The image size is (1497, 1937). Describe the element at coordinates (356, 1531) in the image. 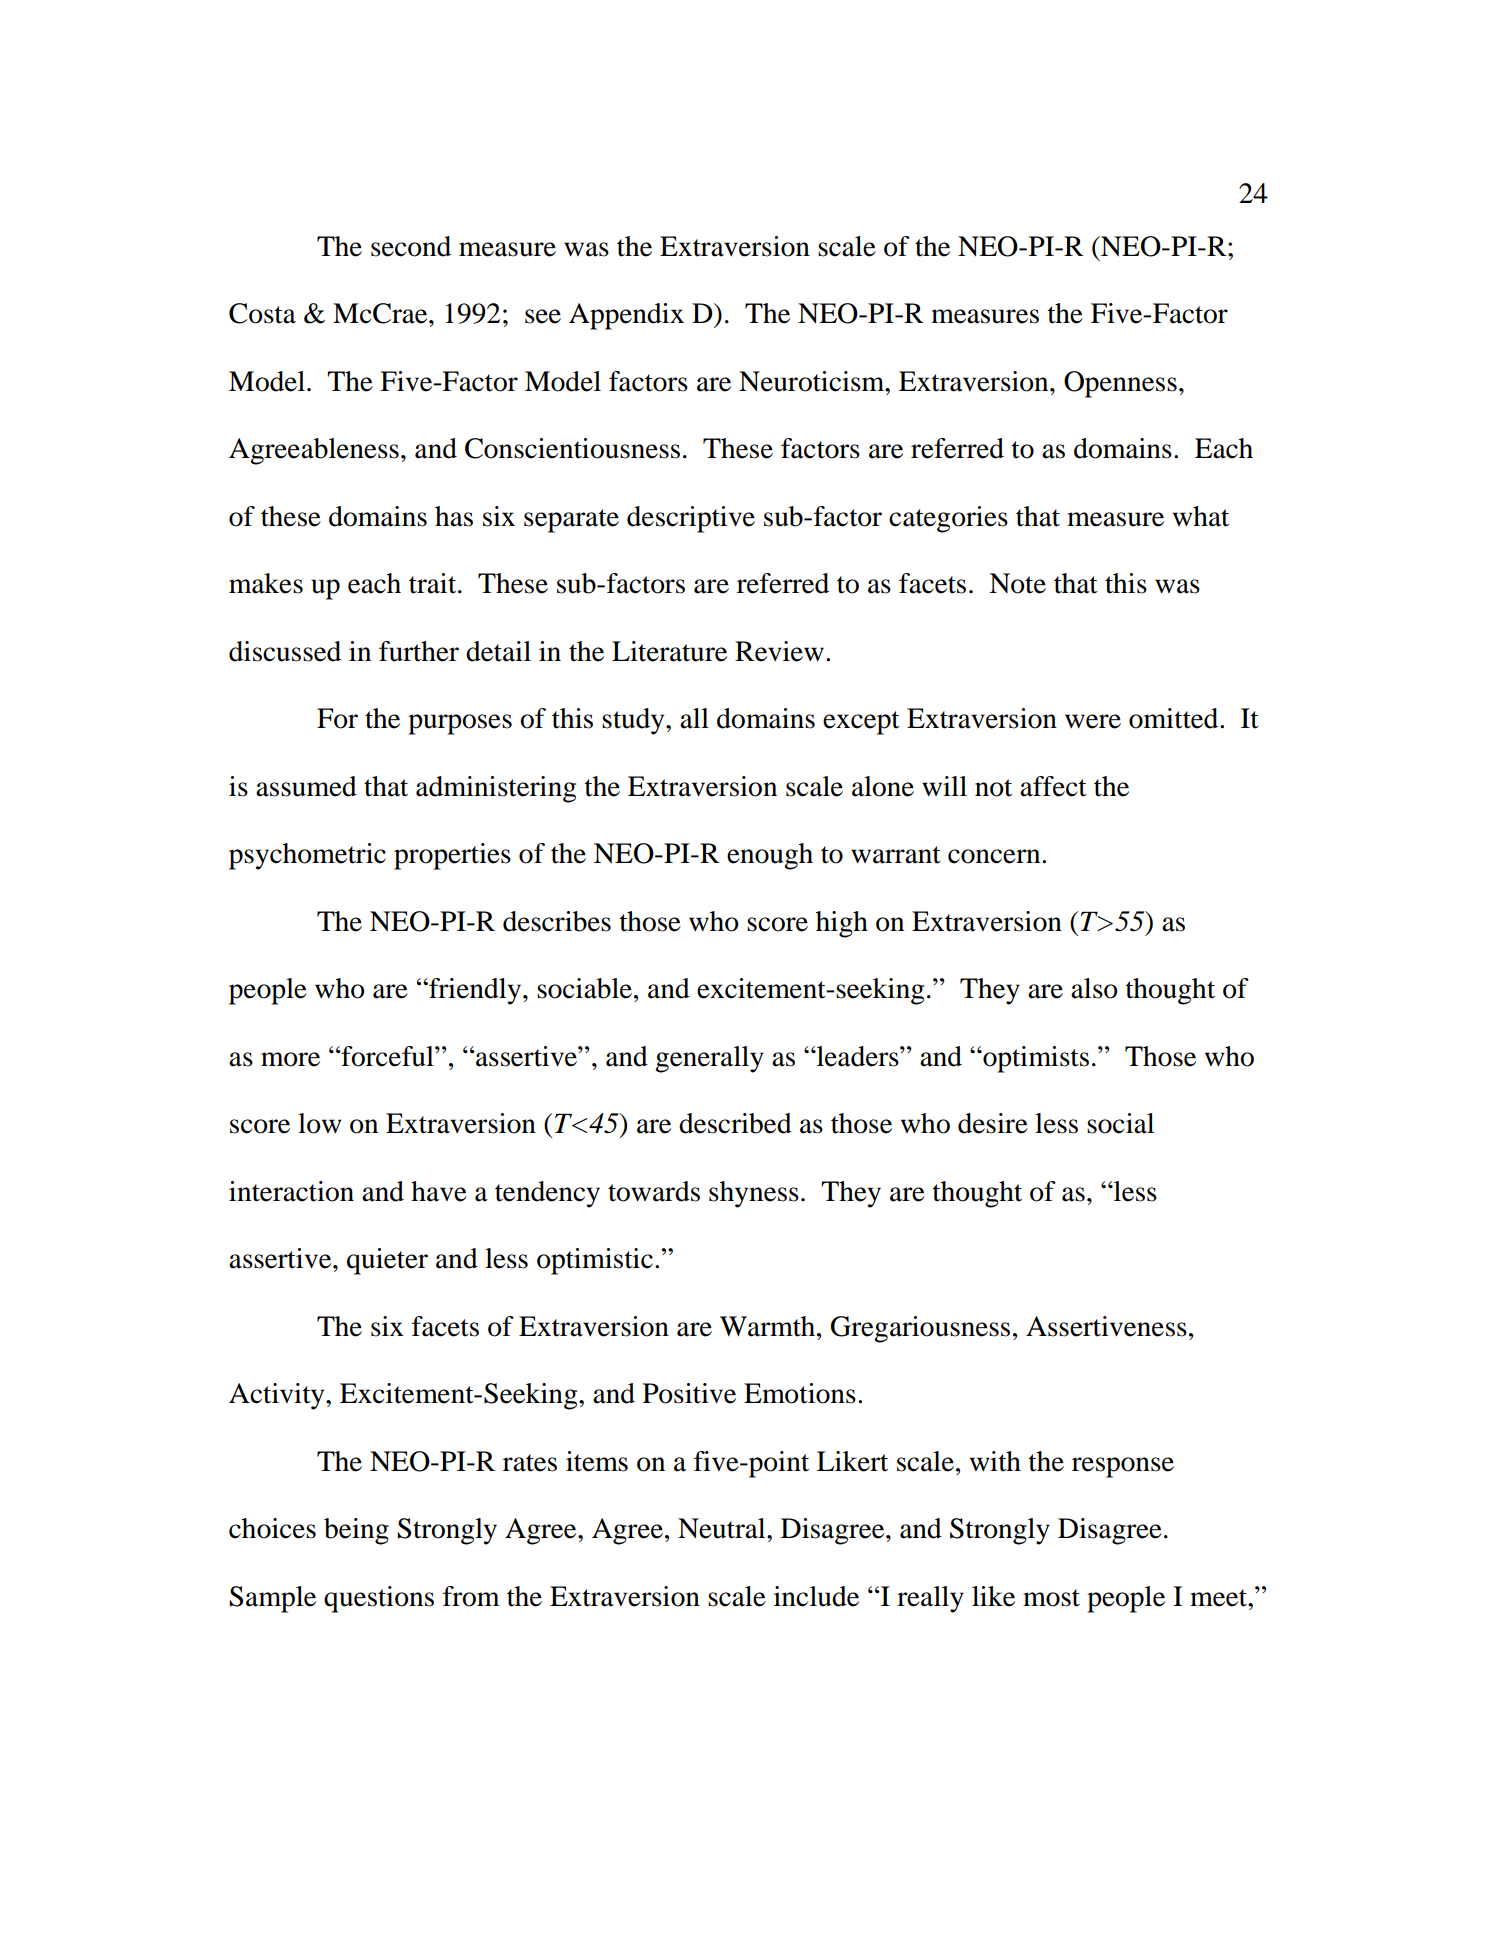

I see `being` at that location.
